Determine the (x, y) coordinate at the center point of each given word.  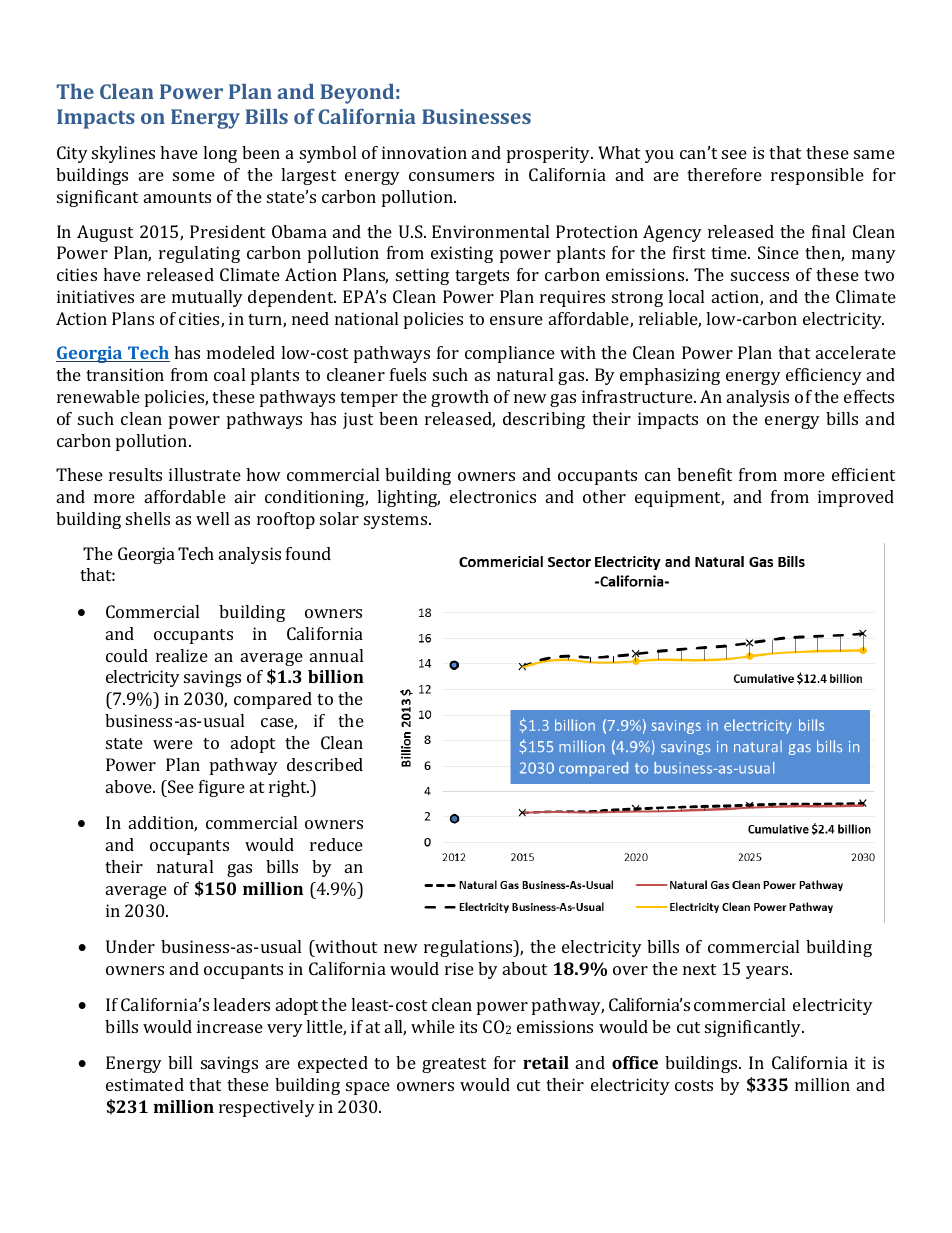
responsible (817, 176)
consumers (451, 176)
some (194, 176)
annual (336, 655)
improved (856, 498)
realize (182, 655)
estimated (145, 1084)
